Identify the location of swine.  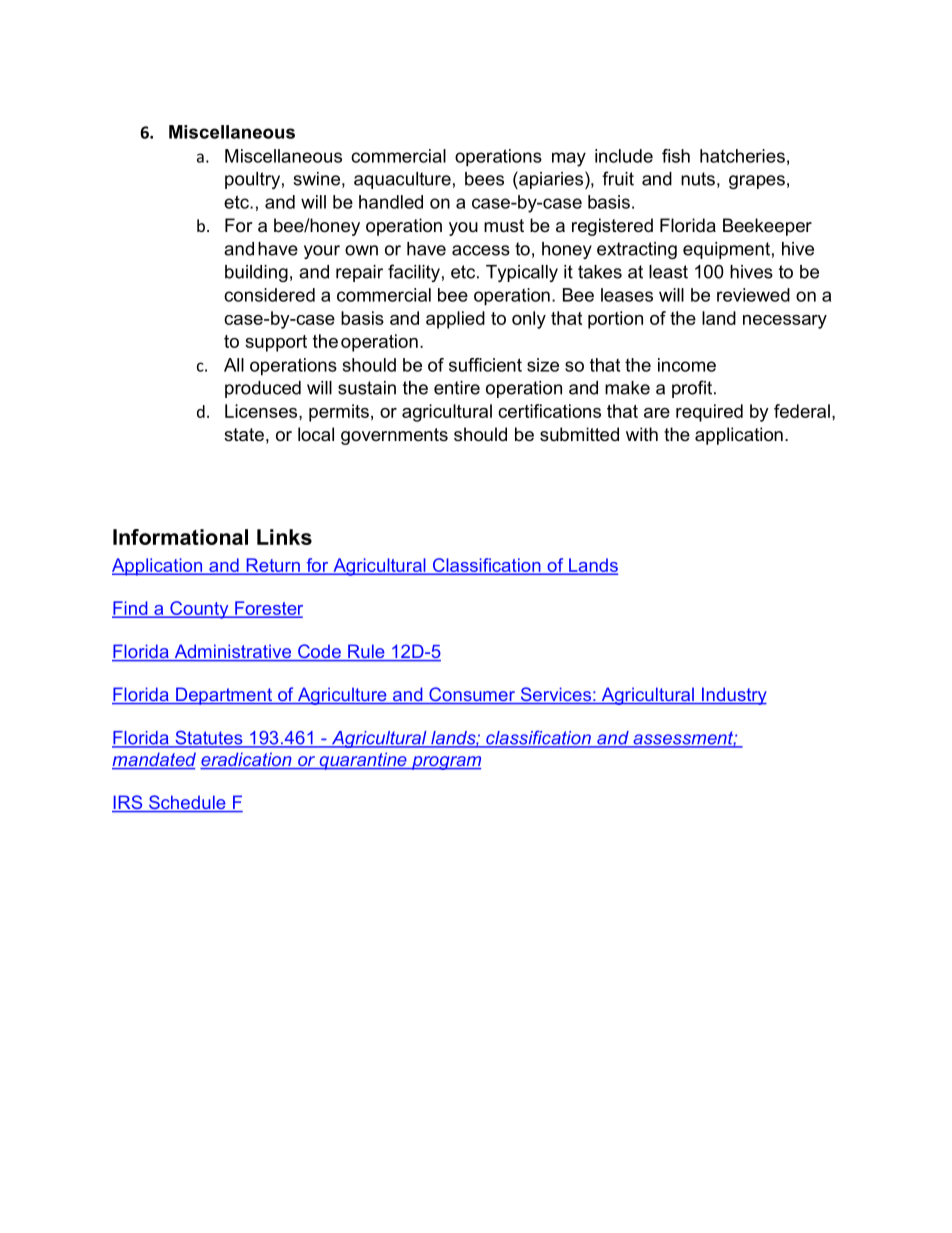
(316, 179).
